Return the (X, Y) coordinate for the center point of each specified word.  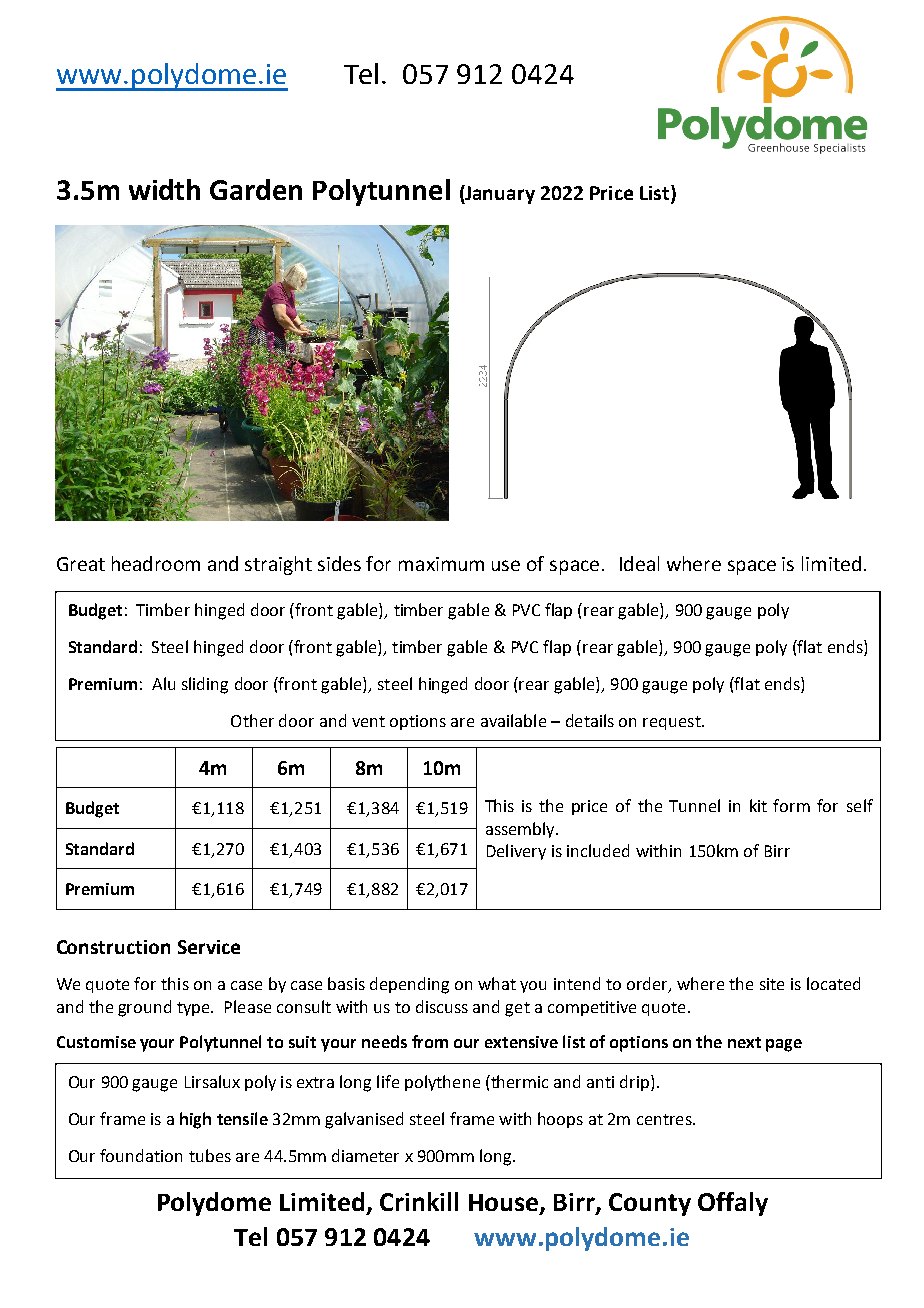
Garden (256, 189)
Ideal (639, 563)
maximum (441, 564)
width (164, 189)
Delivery (516, 852)
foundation (141, 1155)
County (650, 1204)
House (505, 1204)
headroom (156, 563)
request (673, 723)
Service (209, 947)
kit (758, 805)
